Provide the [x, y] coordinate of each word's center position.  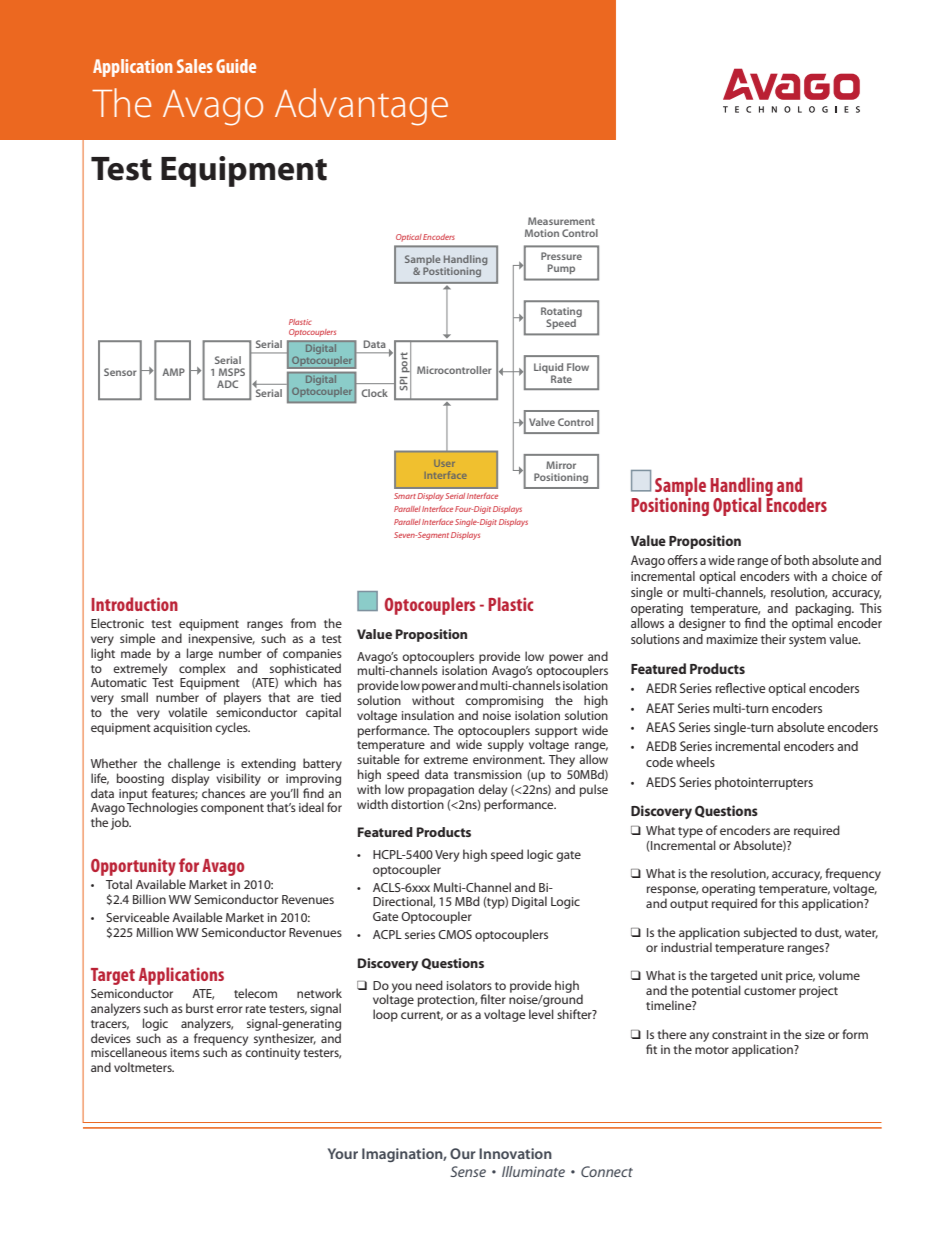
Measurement [561, 221]
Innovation [515, 1153]
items [185, 1052]
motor [712, 1050]
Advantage [361, 107]
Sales [195, 66]
